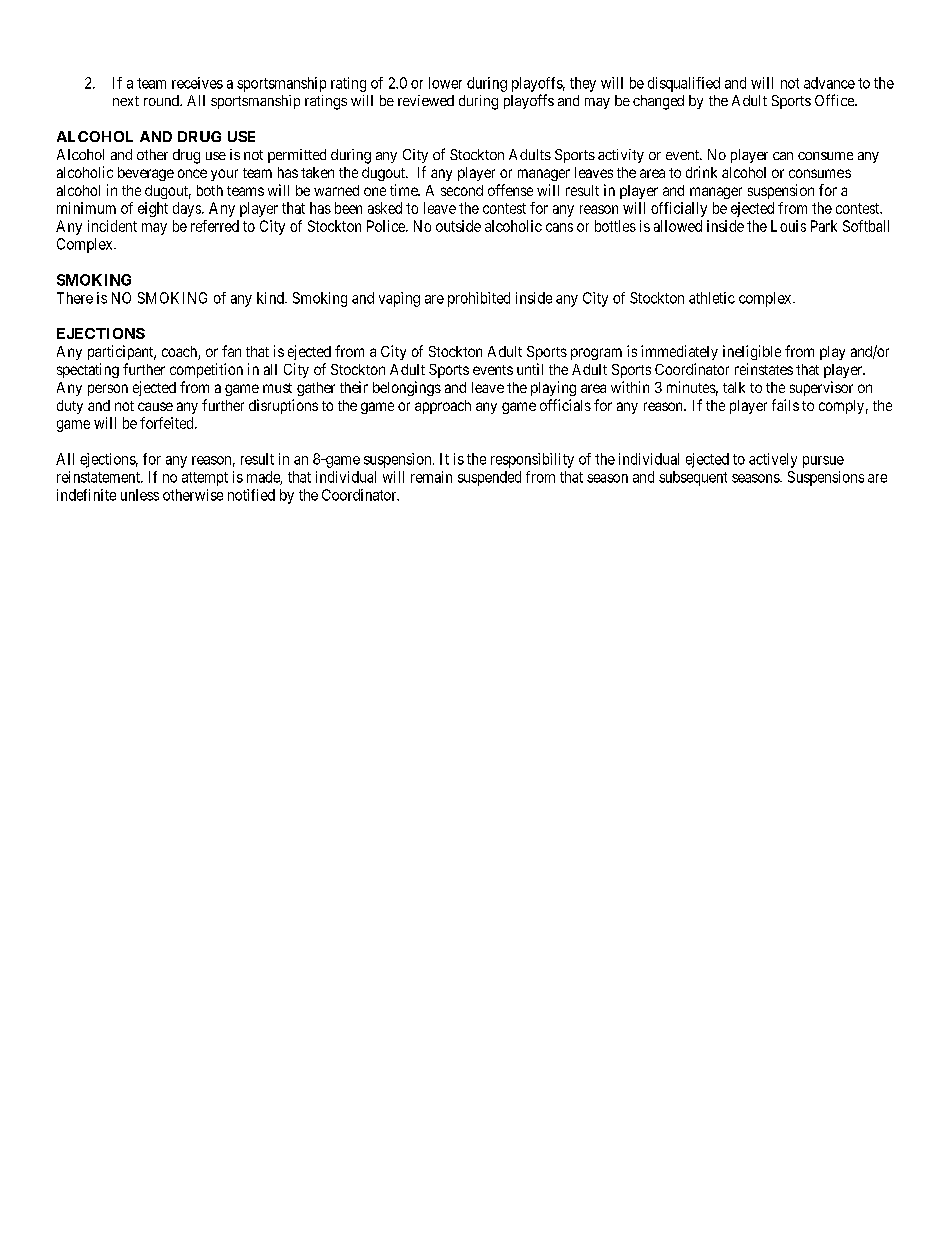  I want to click on Office, so click(835, 100).
